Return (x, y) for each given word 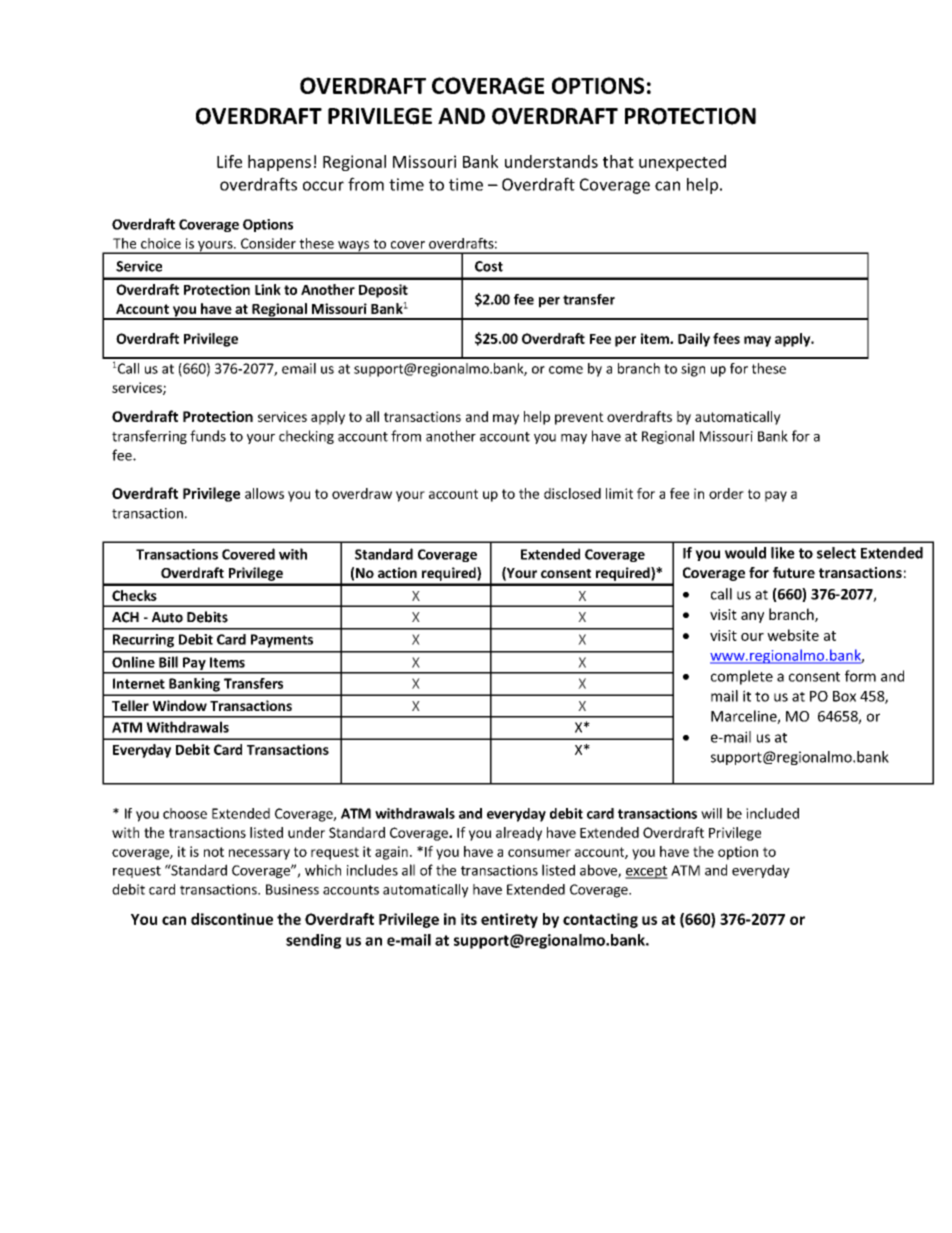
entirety (509, 920)
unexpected (682, 163)
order (726, 493)
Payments (282, 641)
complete (742, 677)
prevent (579, 418)
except (646, 872)
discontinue (232, 919)
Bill (168, 662)
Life (229, 161)
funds (208, 436)
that (618, 161)
